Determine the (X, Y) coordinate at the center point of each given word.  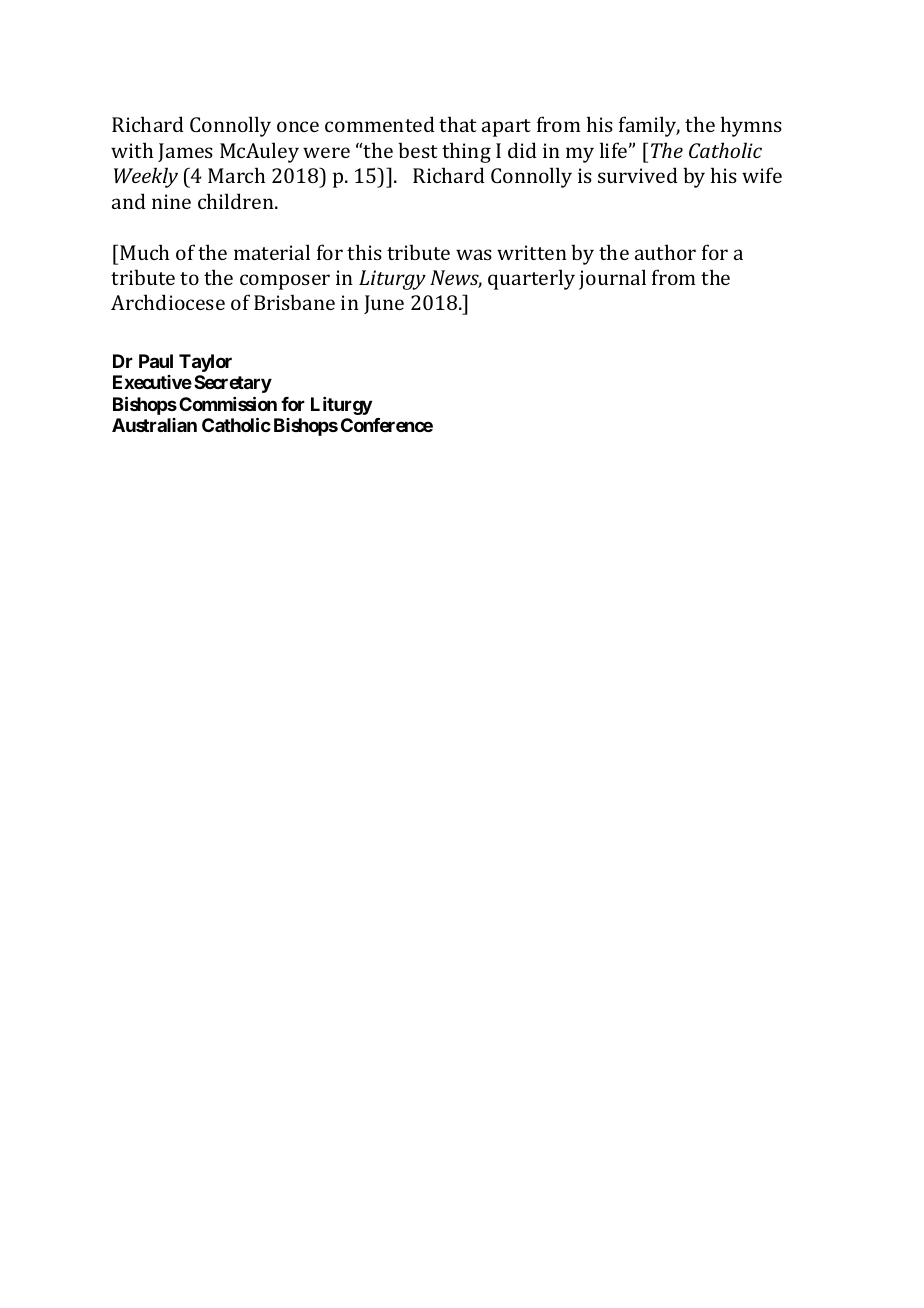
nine (171, 201)
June (384, 304)
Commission (228, 403)
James (185, 152)
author (665, 252)
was (474, 254)
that (458, 124)
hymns (751, 126)
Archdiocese (168, 302)
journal (612, 279)
